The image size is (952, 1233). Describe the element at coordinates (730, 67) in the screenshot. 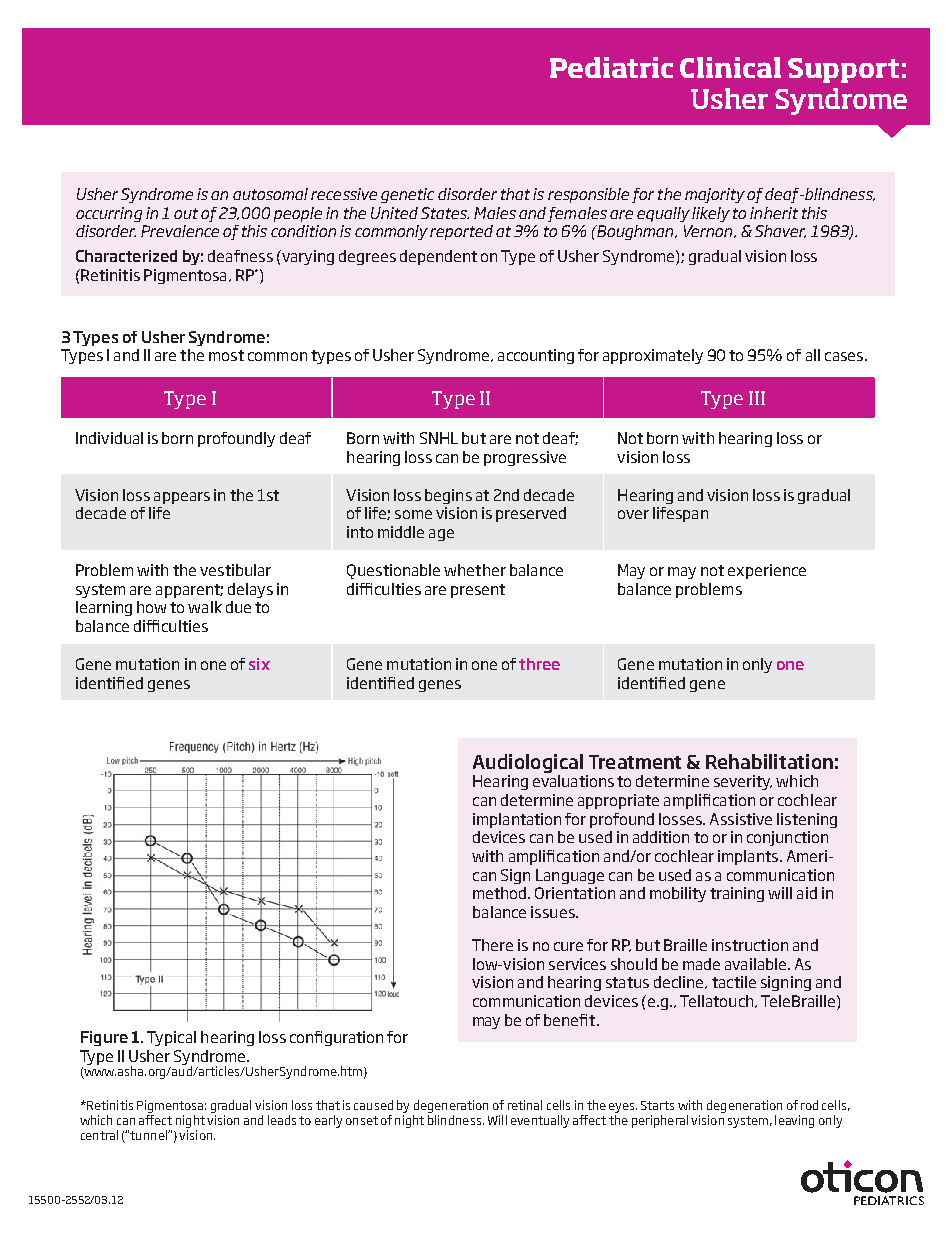

I see `Clinical` at that location.
